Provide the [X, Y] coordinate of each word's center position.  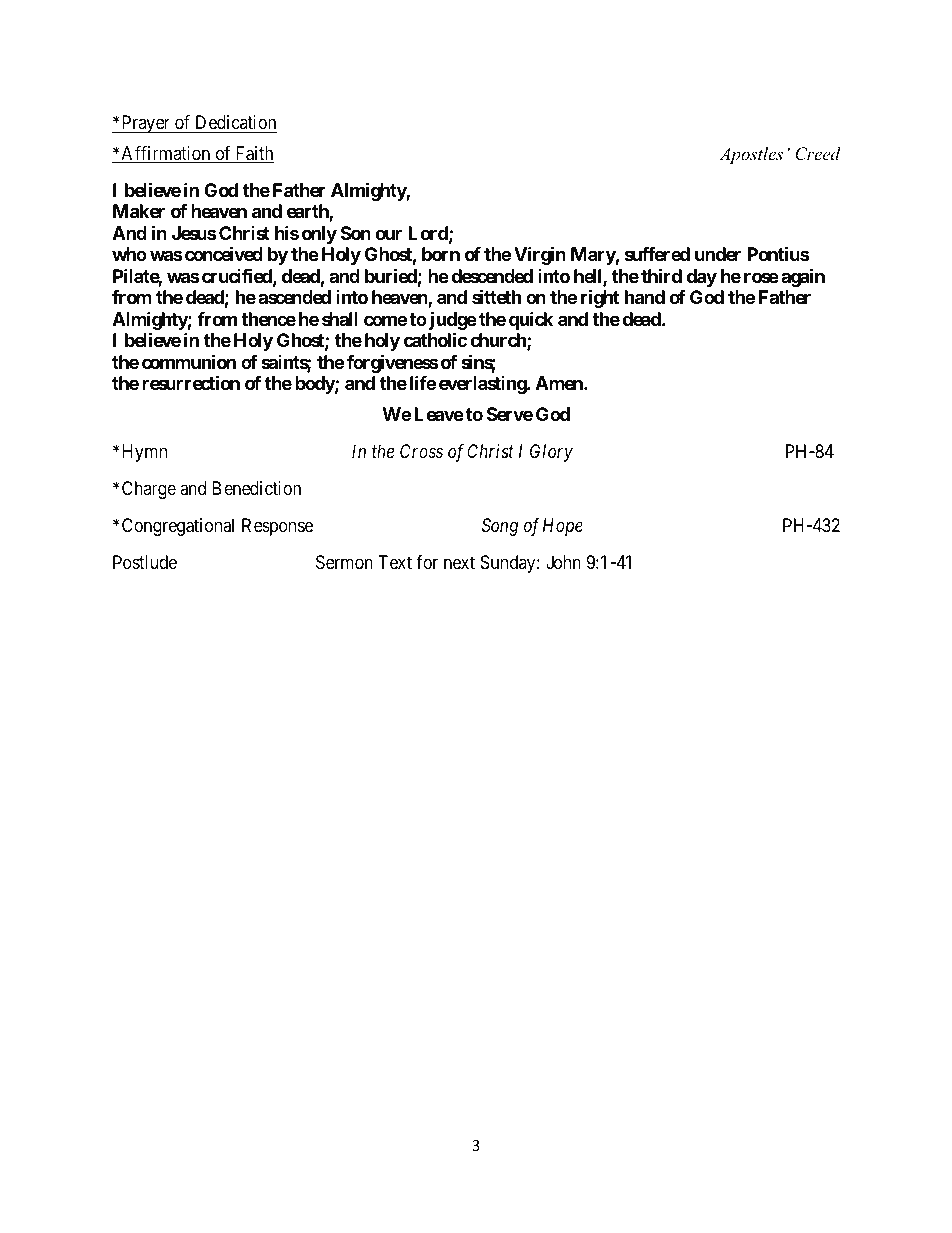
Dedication [236, 122]
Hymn [144, 453]
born [441, 254]
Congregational [178, 527]
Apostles [751, 155]
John [563, 562]
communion [189, 361]
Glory [551, 453]
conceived [224, 253]
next [459, 563]
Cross [421, 451]
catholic [435, 339]
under [718, 254]
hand [645, 297]
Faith [253, 154]
